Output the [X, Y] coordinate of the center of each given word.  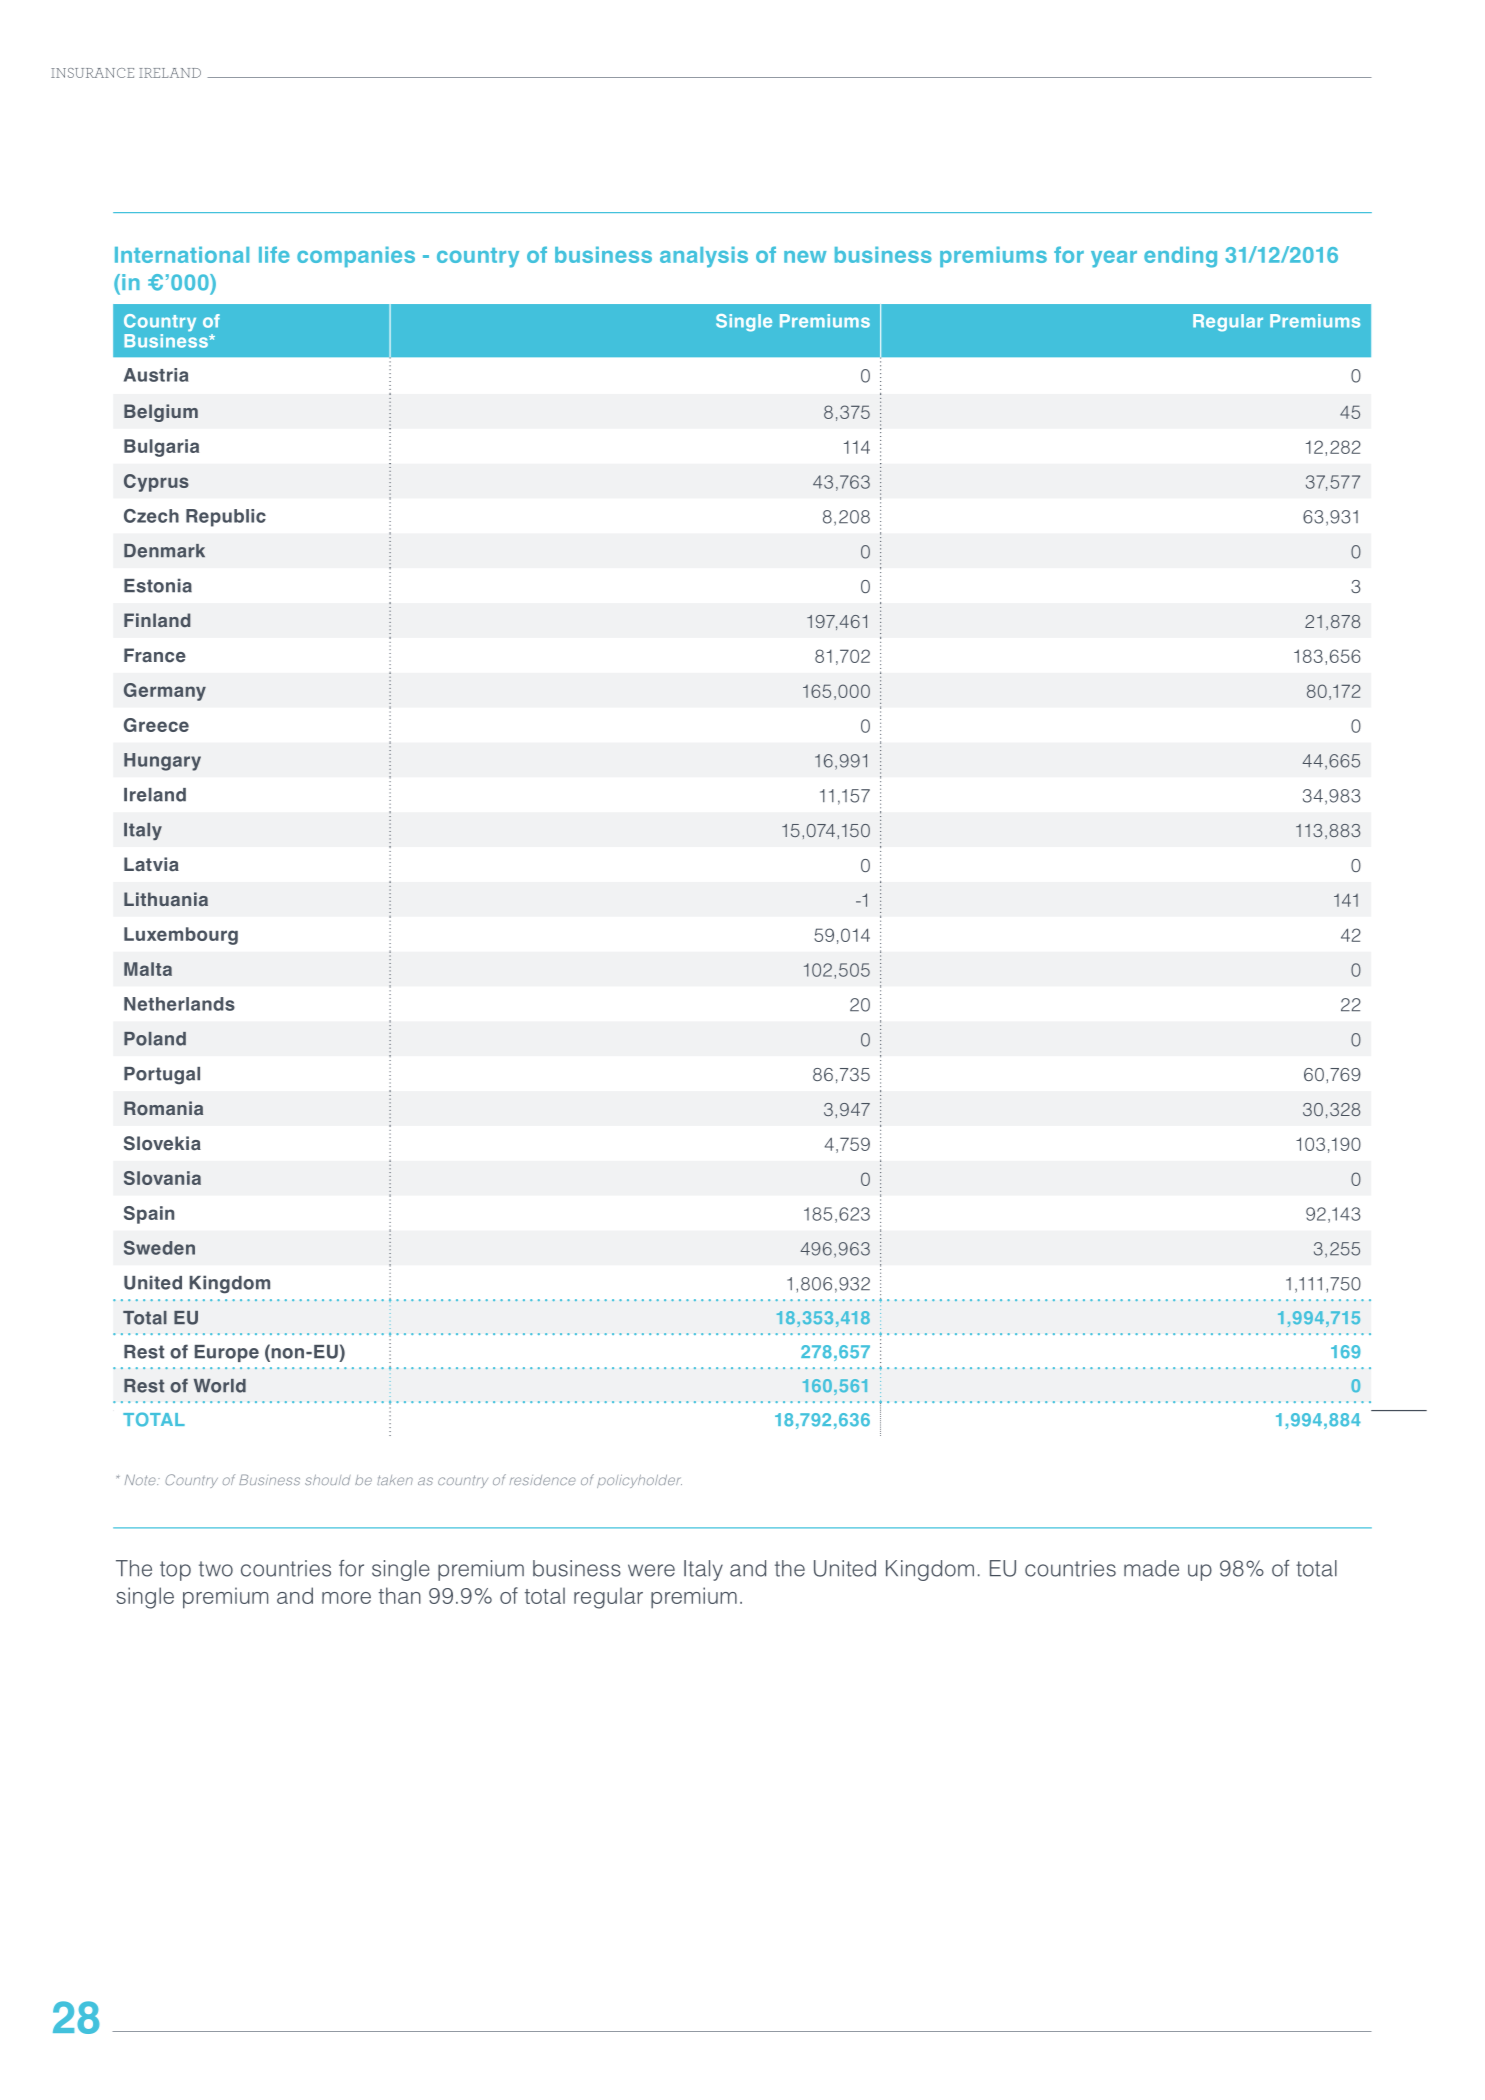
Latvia [151, 864]
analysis [704, 257]
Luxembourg [181, 936]
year [1114, 259]
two [216, 1569]
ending [1180, 257]
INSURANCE [92, 73]
